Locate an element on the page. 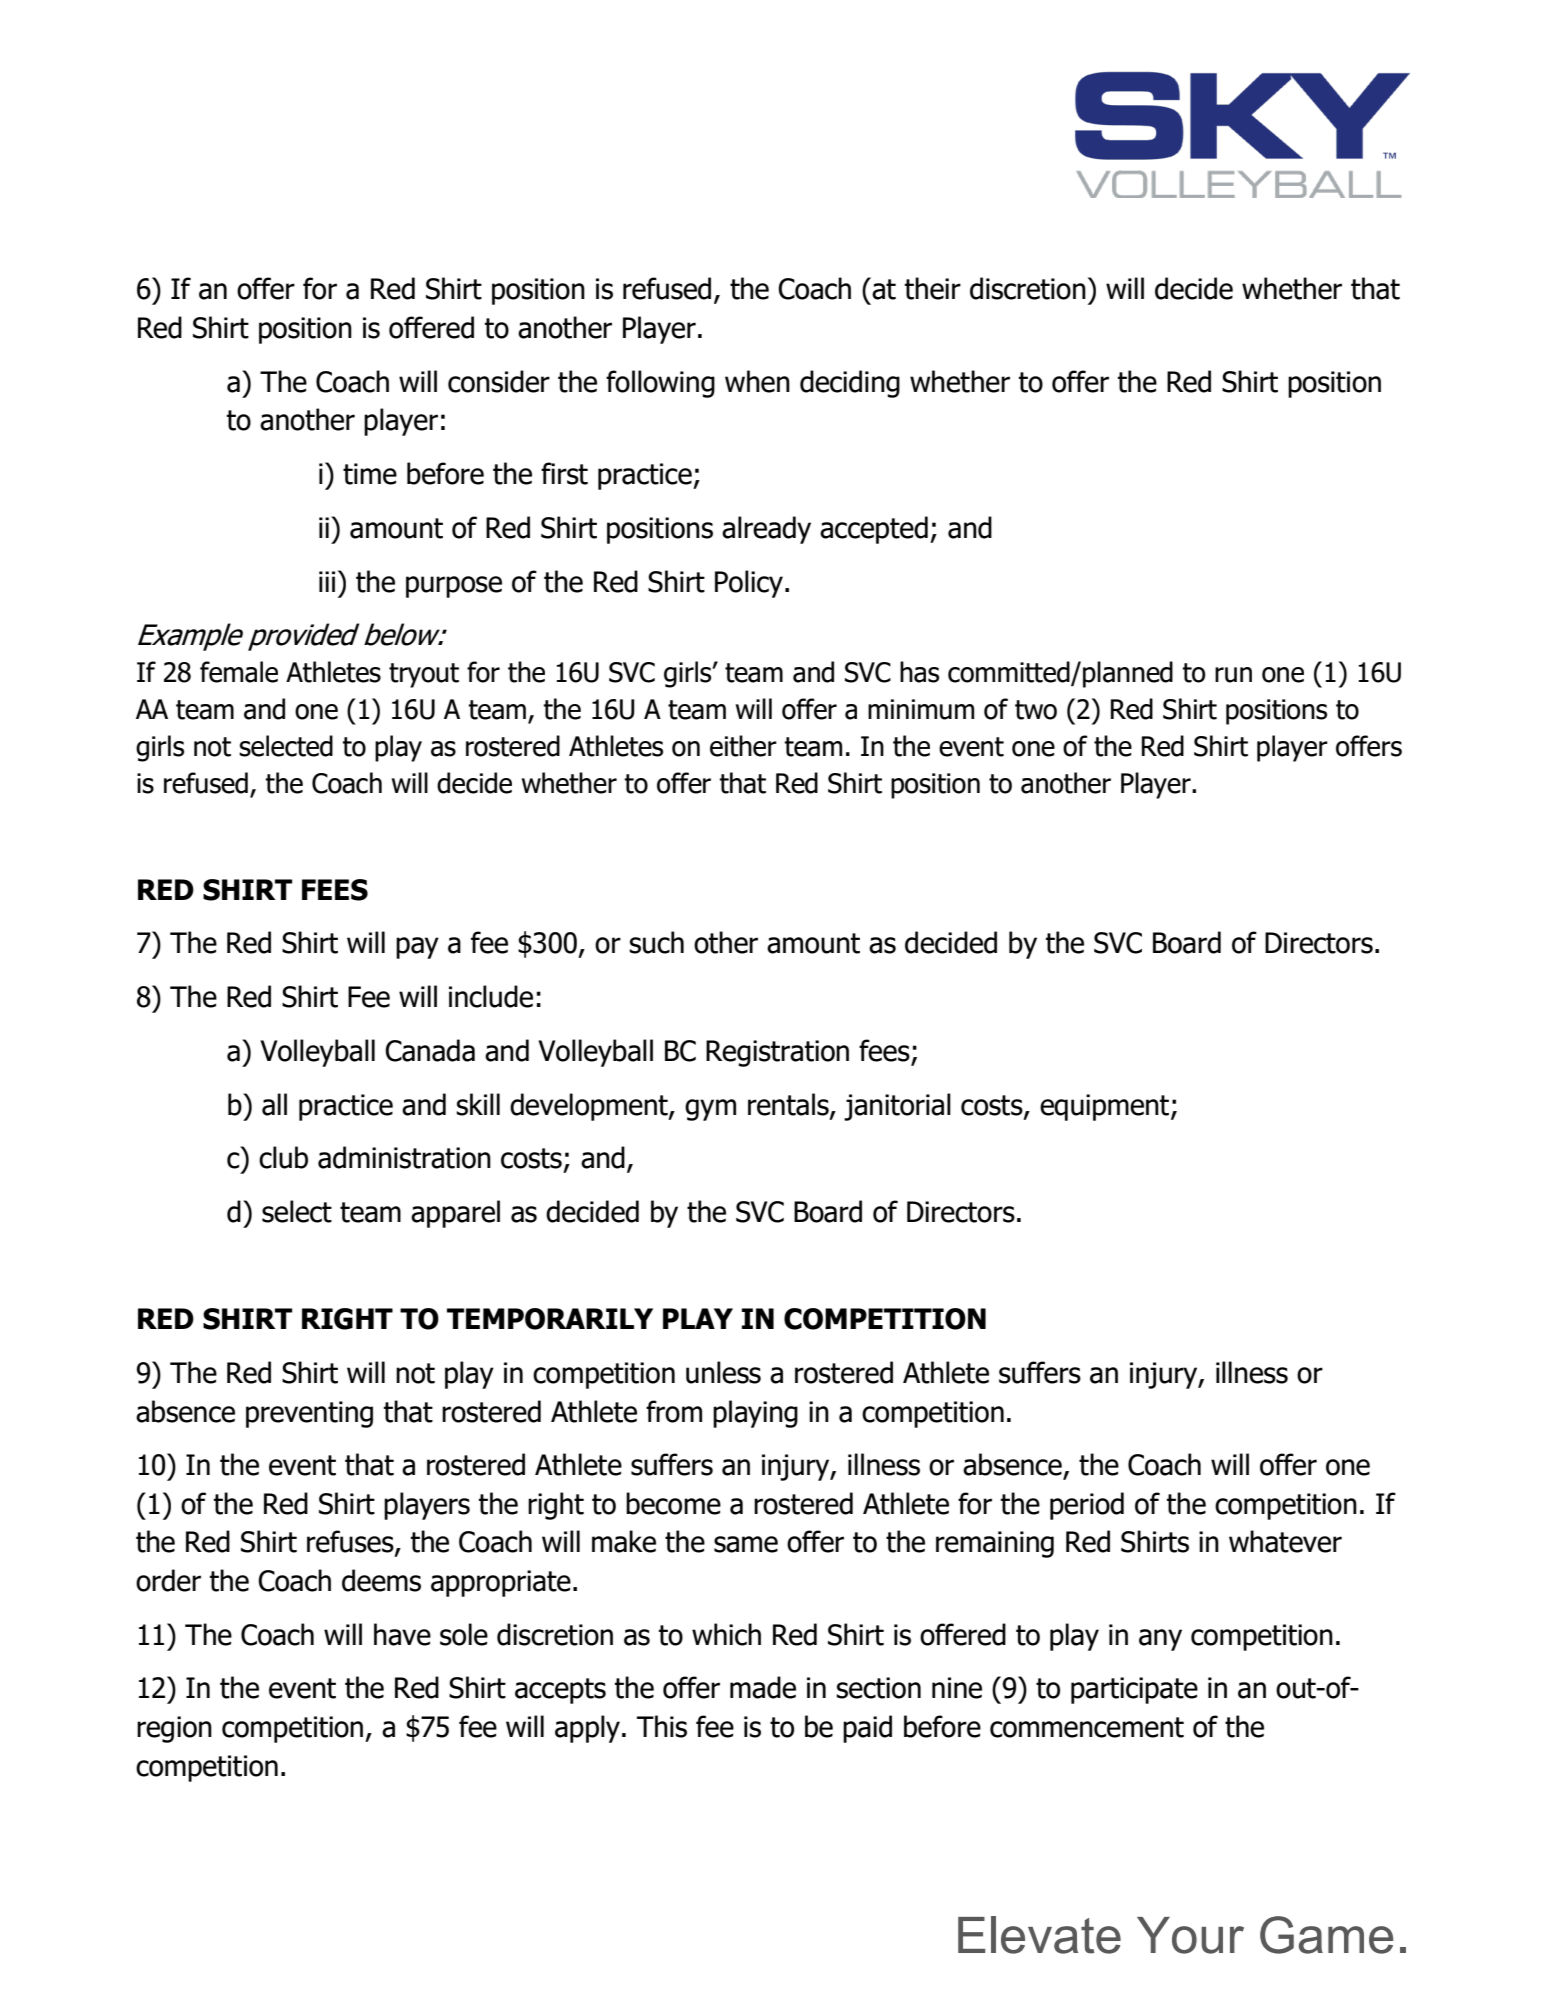  their is located at coordinates (933, 288).
